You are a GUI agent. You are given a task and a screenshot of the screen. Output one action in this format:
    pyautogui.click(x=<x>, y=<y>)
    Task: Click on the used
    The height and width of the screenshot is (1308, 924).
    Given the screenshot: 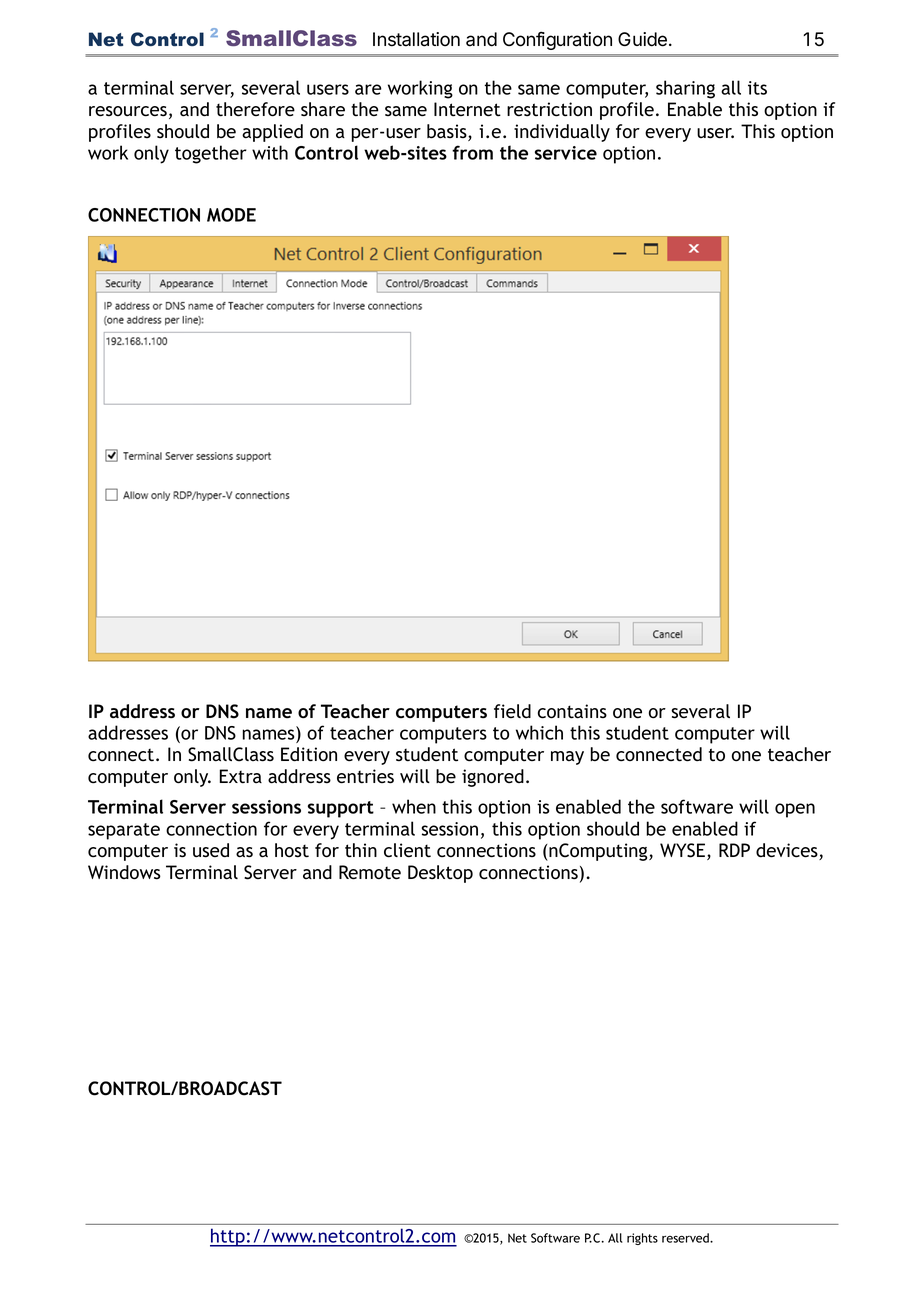 What is the action you would take?
    pyautogui.click(x=211, y=850)
